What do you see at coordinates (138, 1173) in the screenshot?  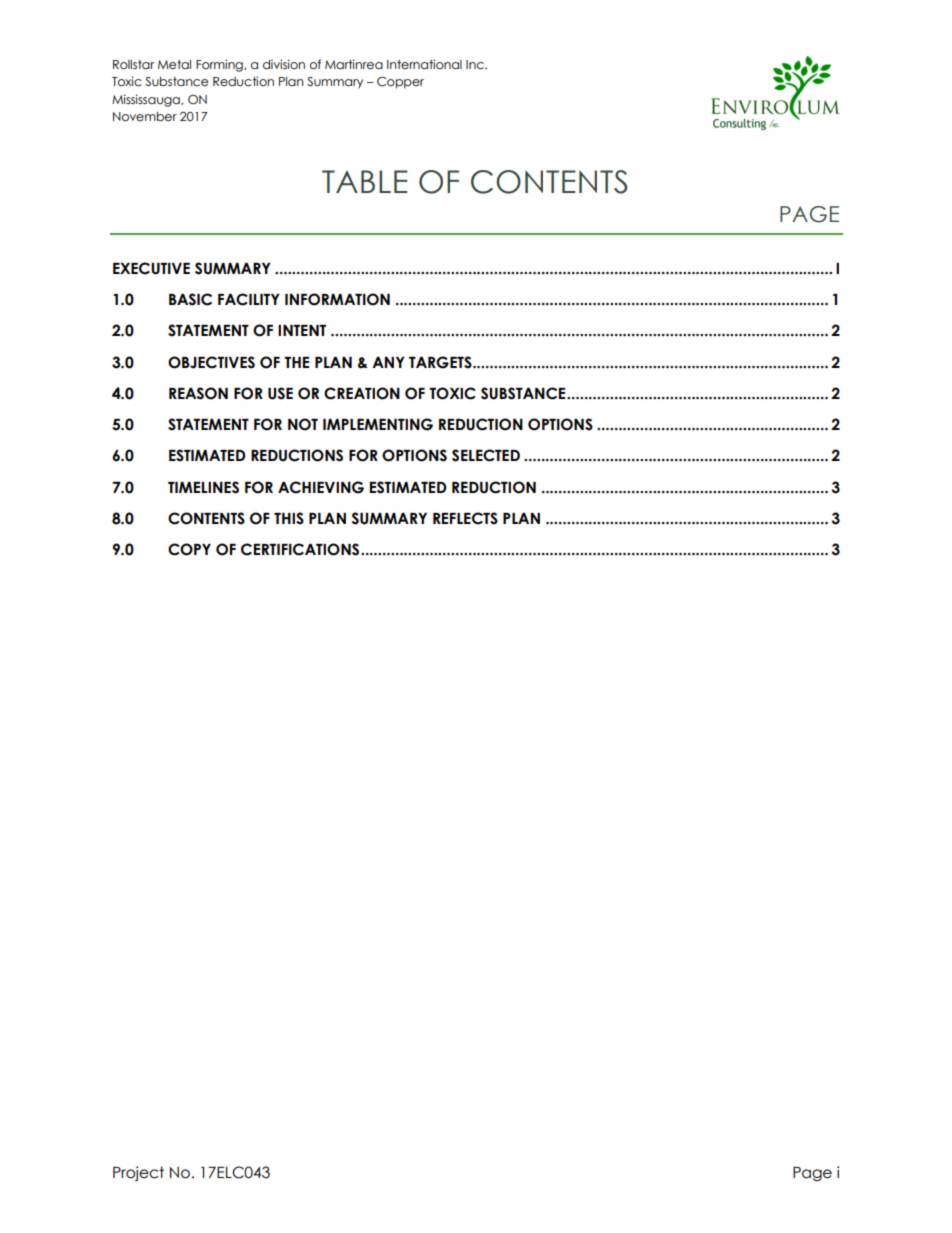 I see `Project` at bounding box center [138, 1173].
